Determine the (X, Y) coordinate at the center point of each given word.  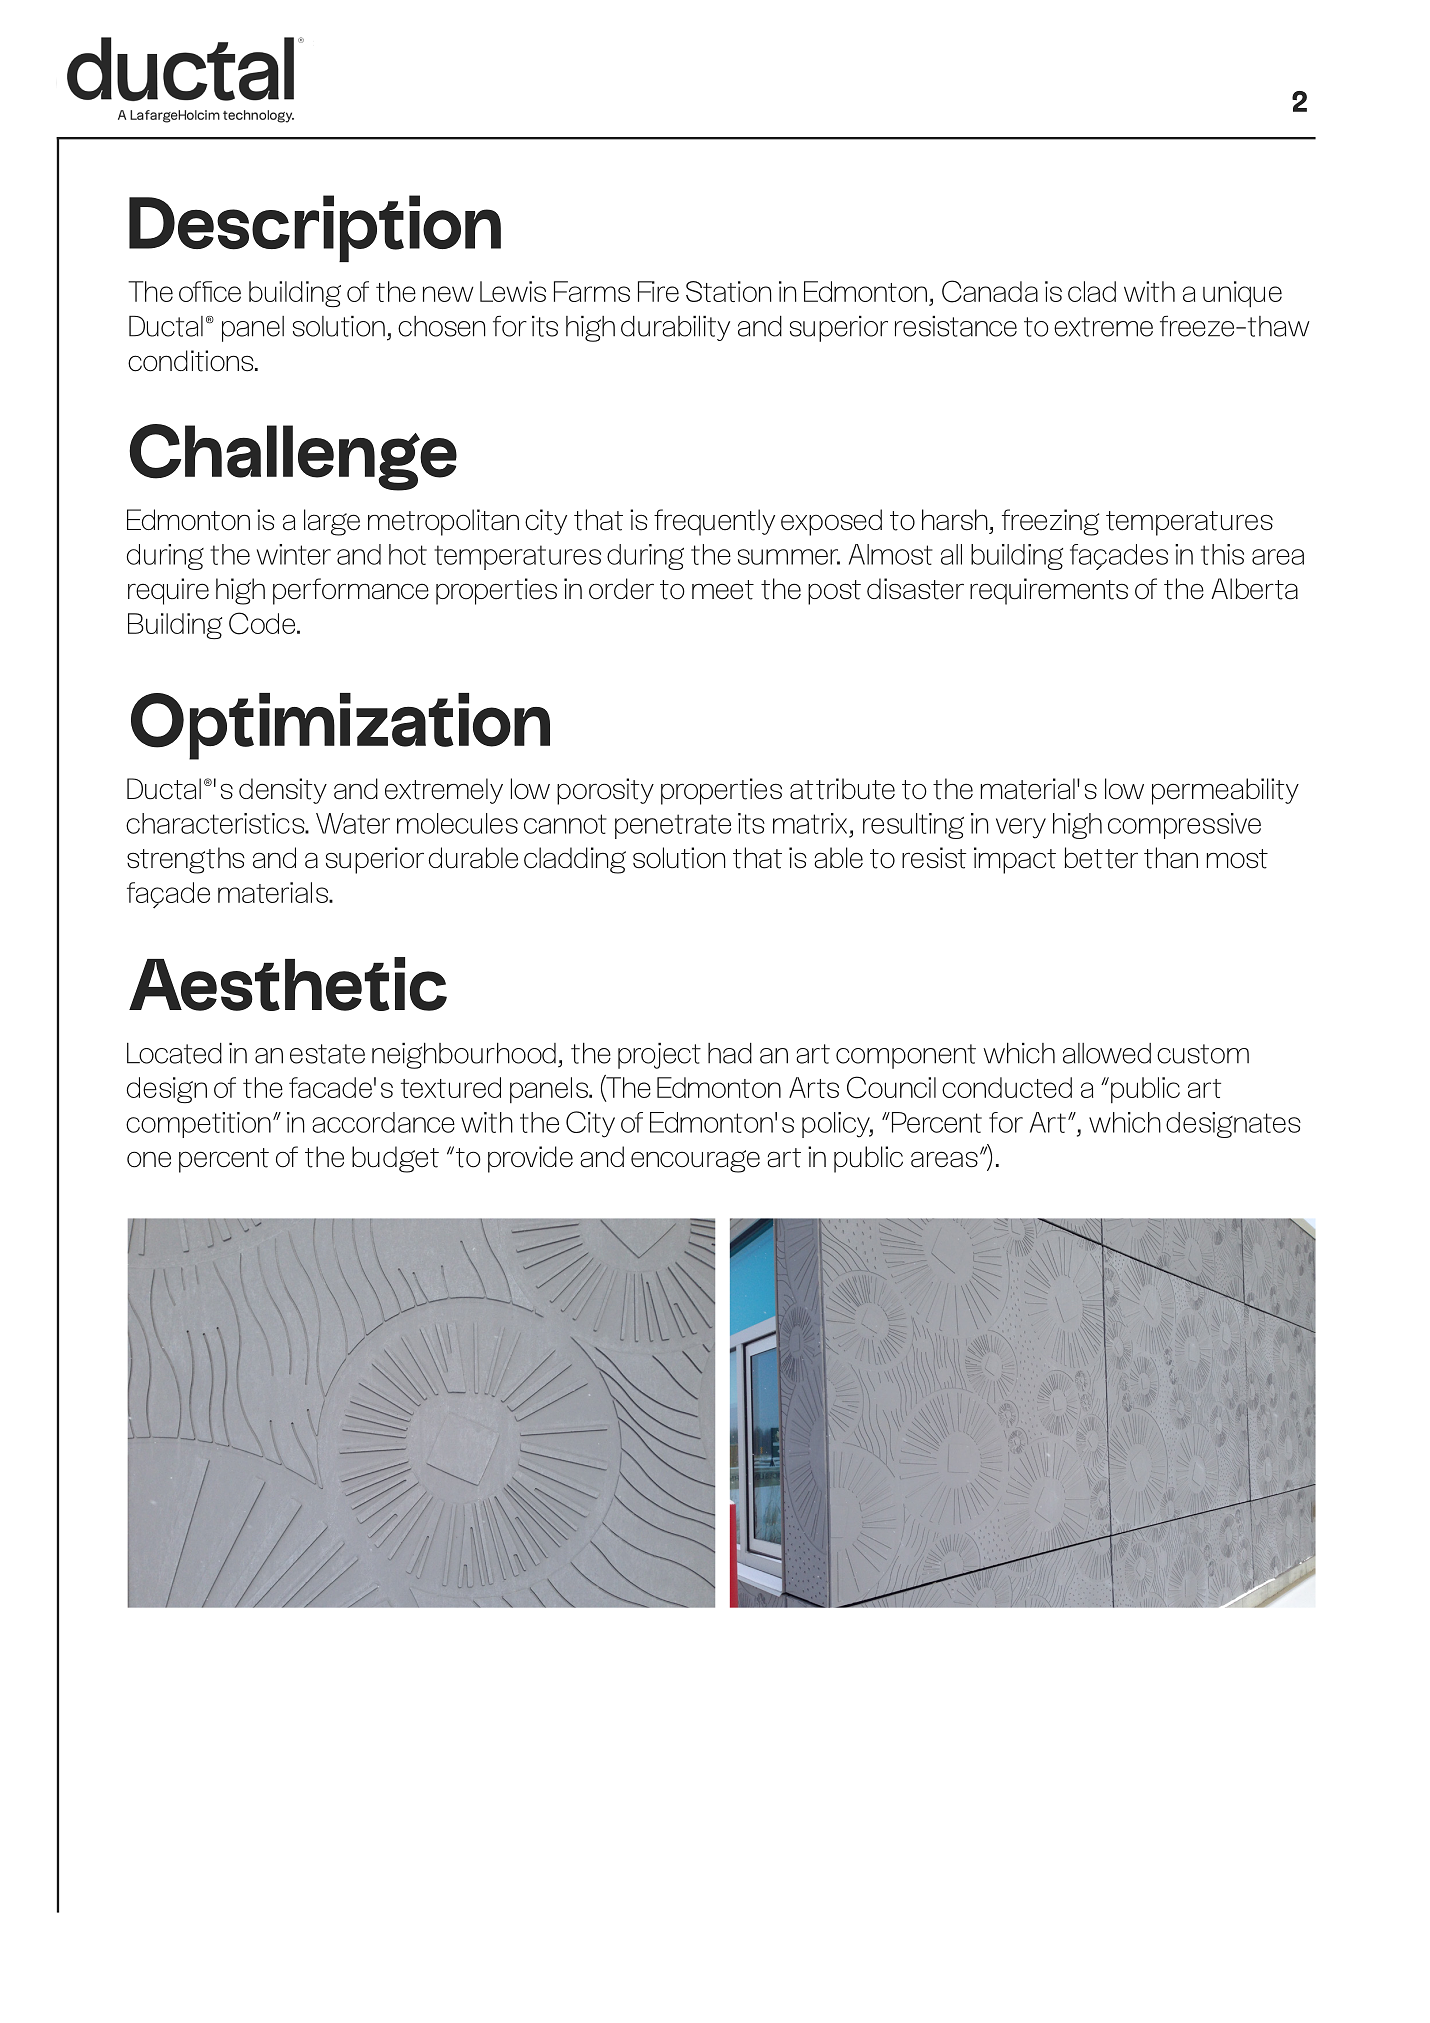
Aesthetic (288, 984)
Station (729, 291)
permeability (1225, 791)
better (1101, 858)
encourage (695, 1161)
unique (1242, 294)
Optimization (340, 726)
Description (315, 228)
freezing (1050, 522)
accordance (383, 1122)
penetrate (673, 826)
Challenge (293, 457)
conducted (1007, 1087)
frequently (714, 522)
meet (723, 590)
